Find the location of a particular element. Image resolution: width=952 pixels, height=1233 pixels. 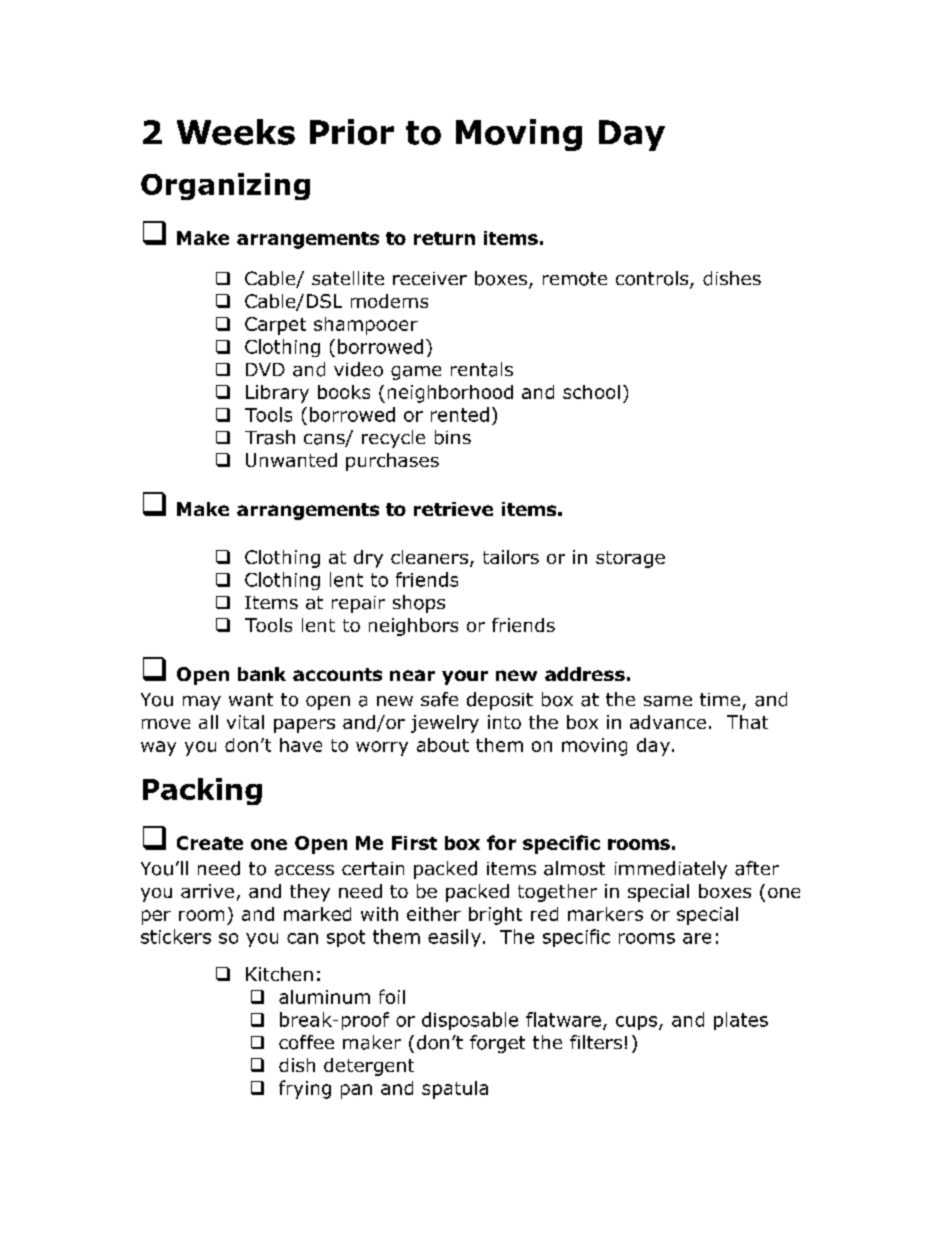

storage is located at coordinates (630, 559).
